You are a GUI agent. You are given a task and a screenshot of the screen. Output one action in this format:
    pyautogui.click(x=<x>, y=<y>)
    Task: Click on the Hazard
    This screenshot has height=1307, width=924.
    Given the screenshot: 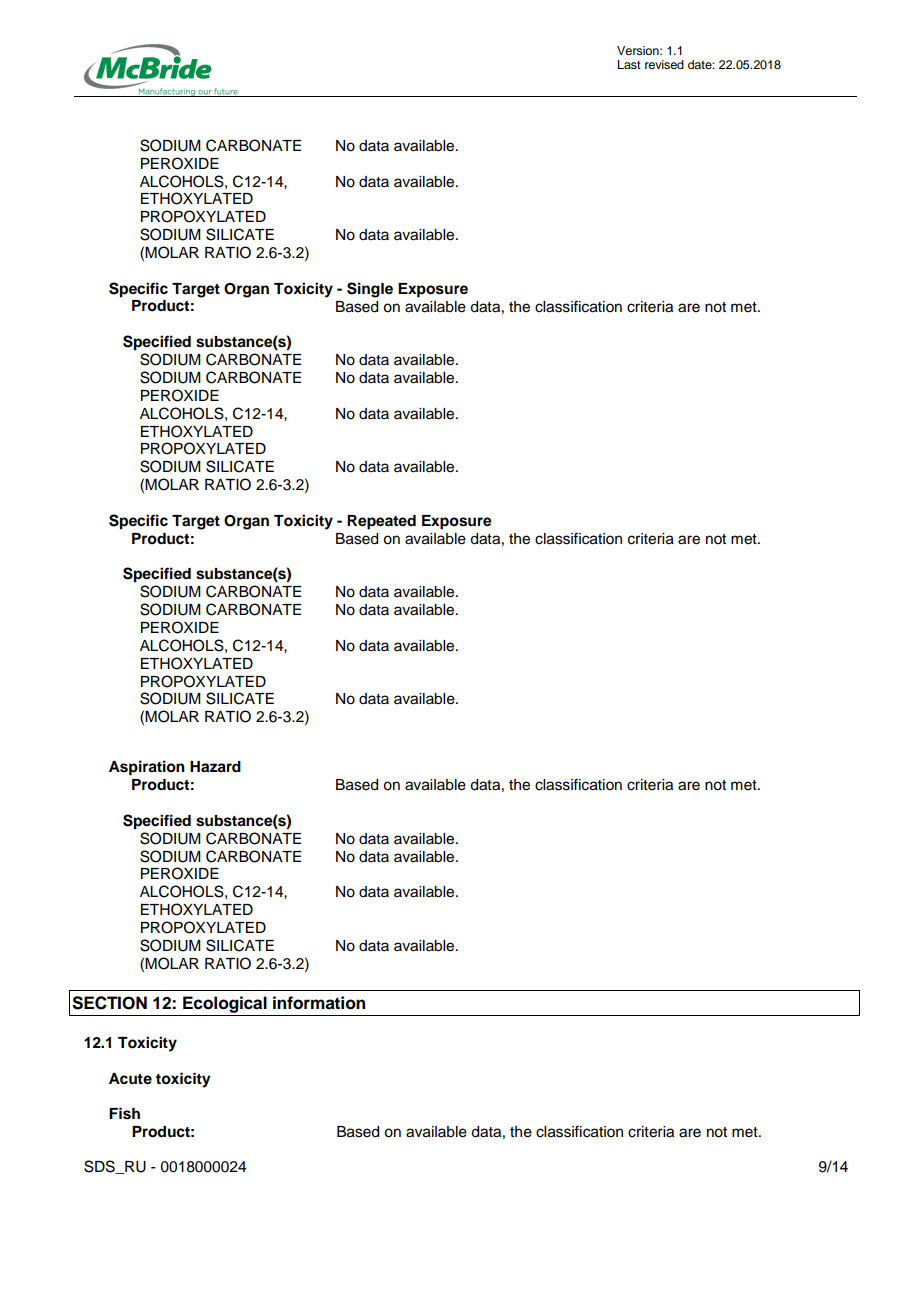 What is the action you would take?
    pyautogui.click(x=215, y=767)
